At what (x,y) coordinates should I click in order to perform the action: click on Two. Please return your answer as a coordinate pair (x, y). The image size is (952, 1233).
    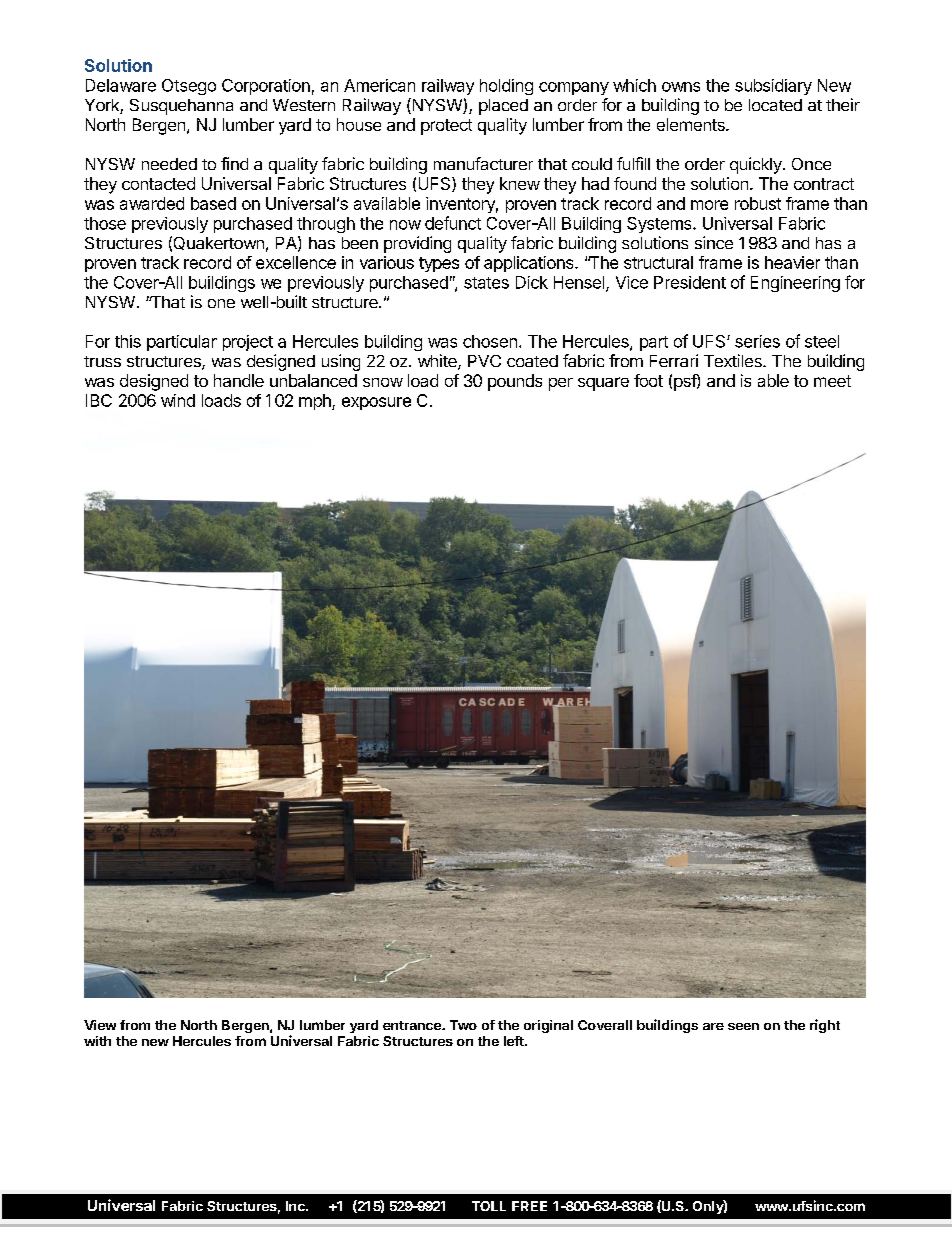
    Looking at the image, I should click on (463, 1025).
